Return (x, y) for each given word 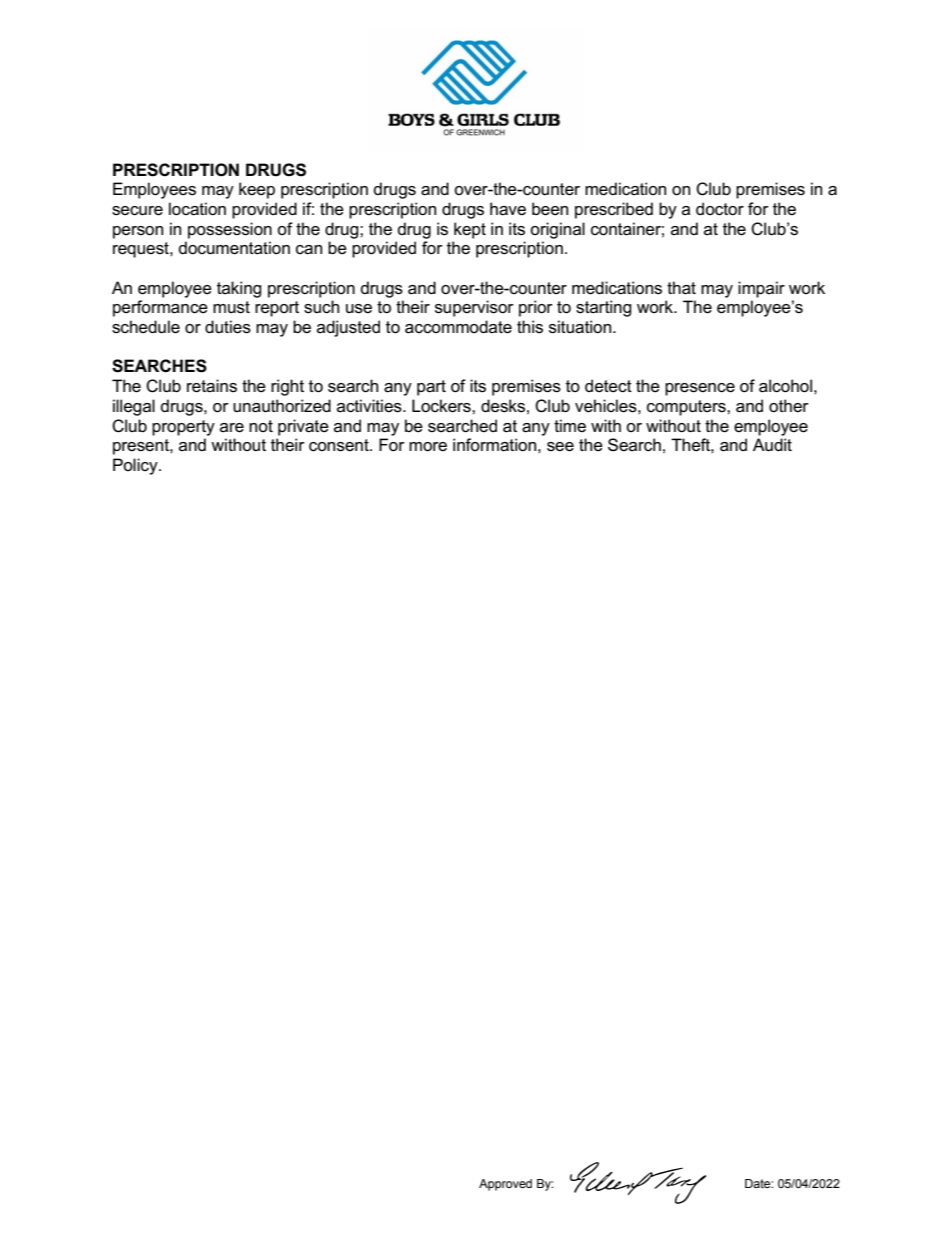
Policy (136, 466)
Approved (505, 1185)
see (560, 447)
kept (470, 230)
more (428, 447)
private (303, 427)
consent (340, 445)
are (232, 428)
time (570, 425)
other (789, 406)
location (197, 209)
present (142, 447)
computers (687, 408)
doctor (720, 209)
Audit (772, 445)
